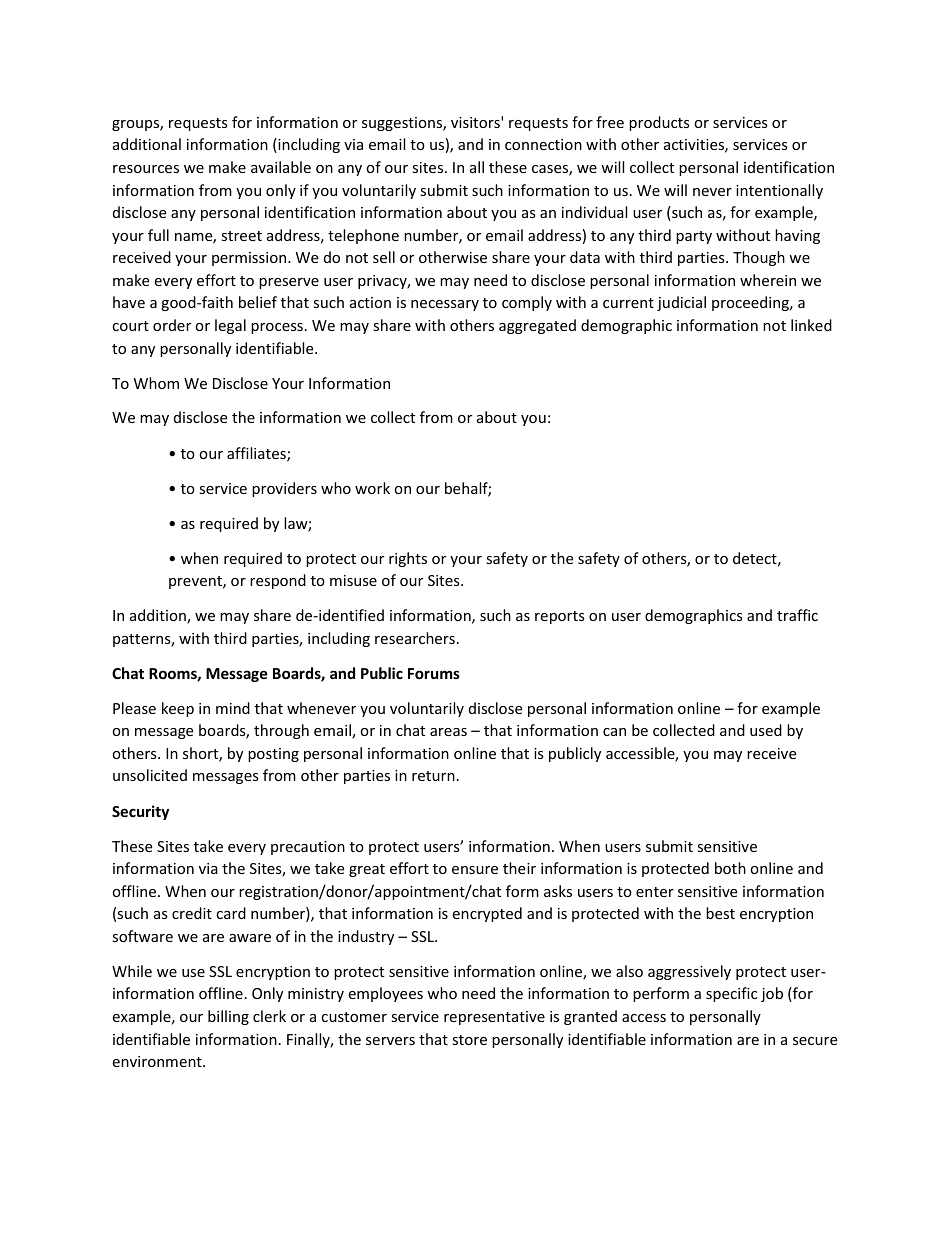 Image resolution: width=952 pixels, height=1233 pixels. Describe the element at coordinates (146, 169) in the document. I see `resources` at that location.
